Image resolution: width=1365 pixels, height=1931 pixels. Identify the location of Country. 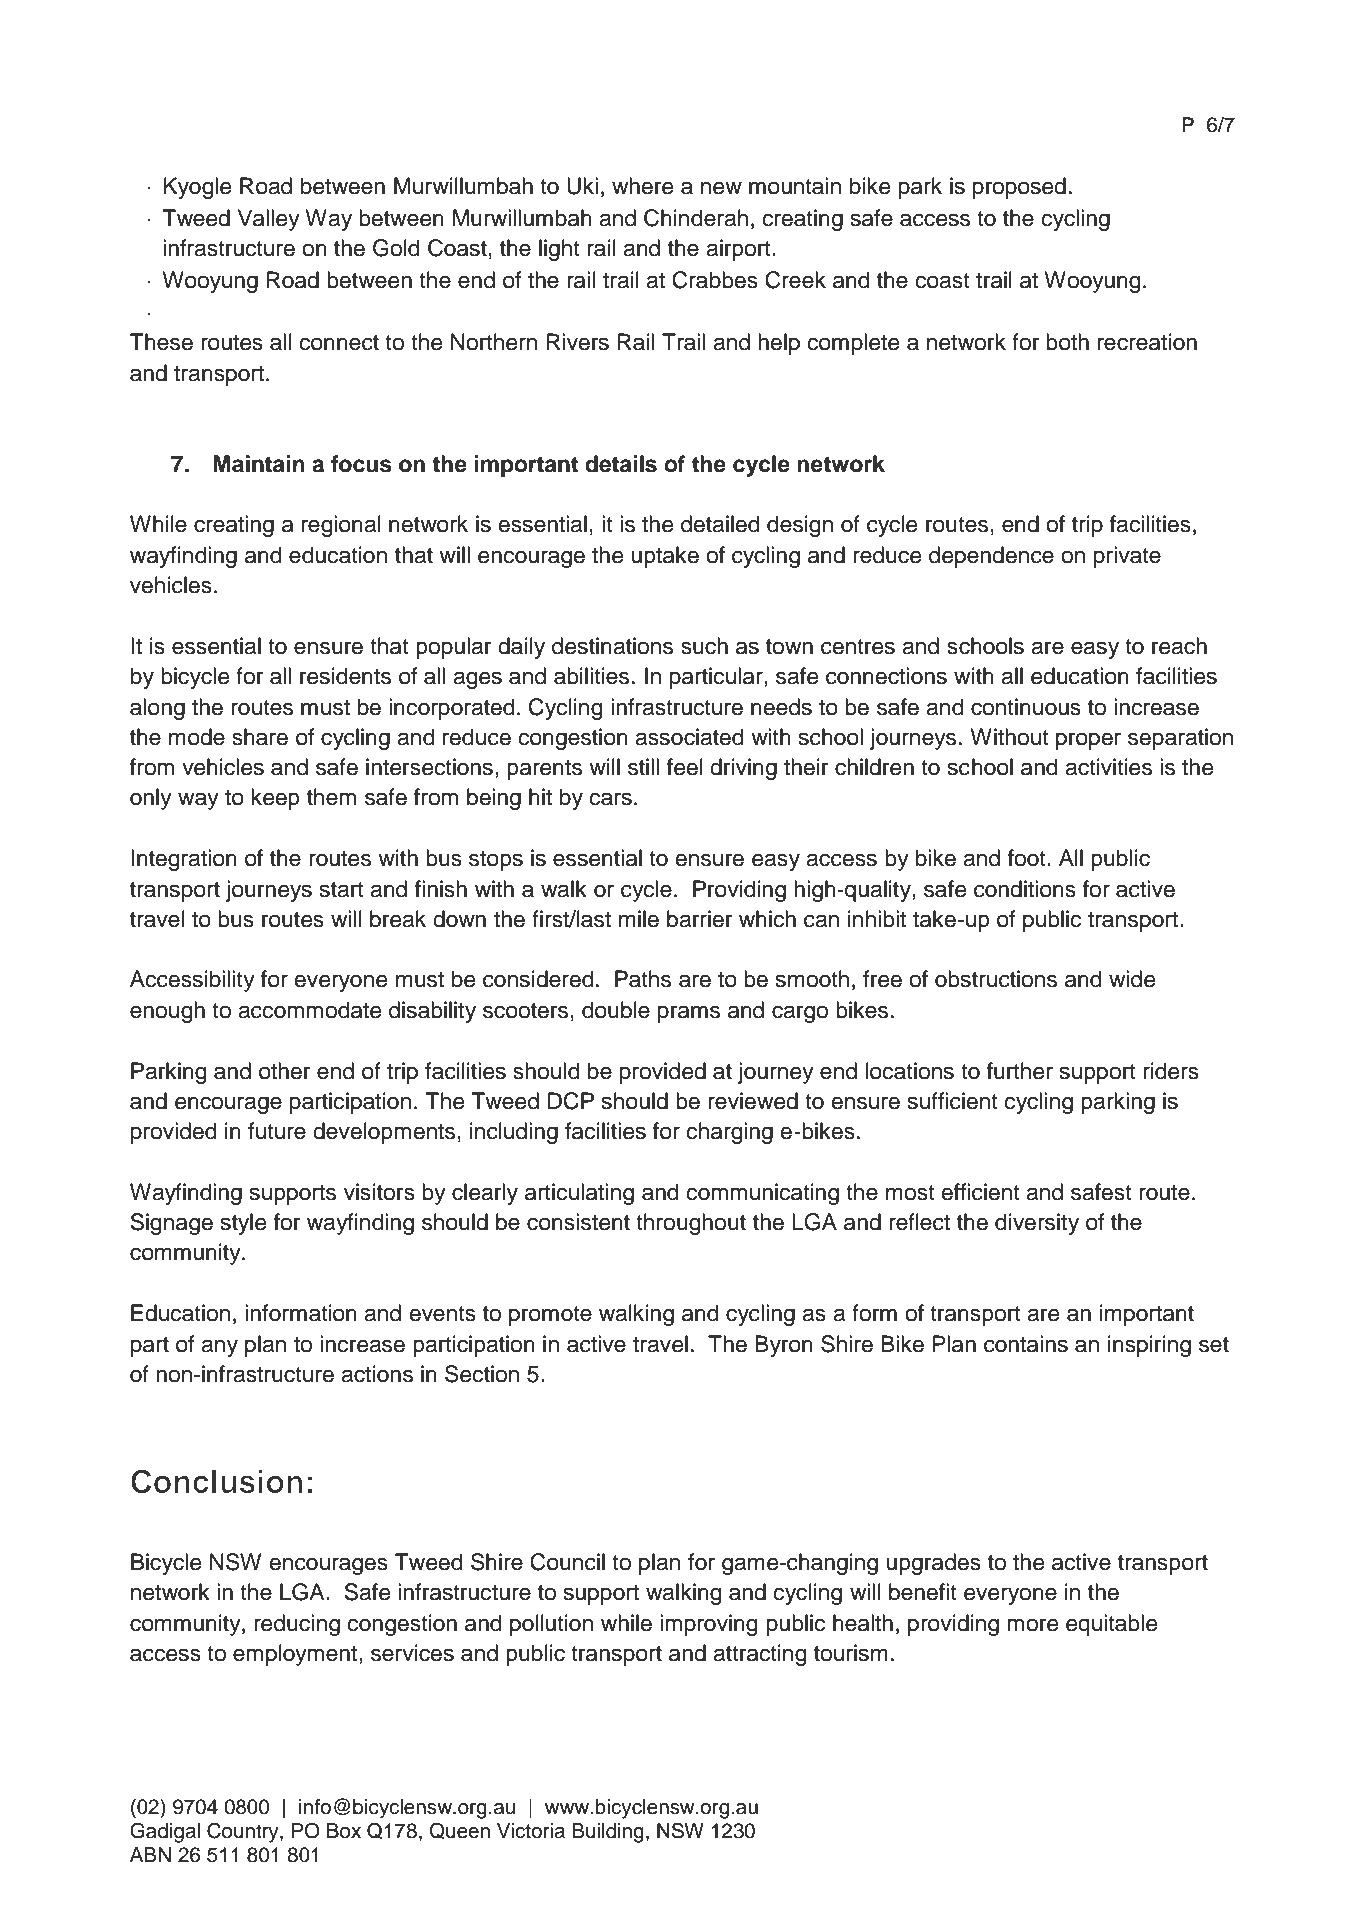
(244, 1832).
